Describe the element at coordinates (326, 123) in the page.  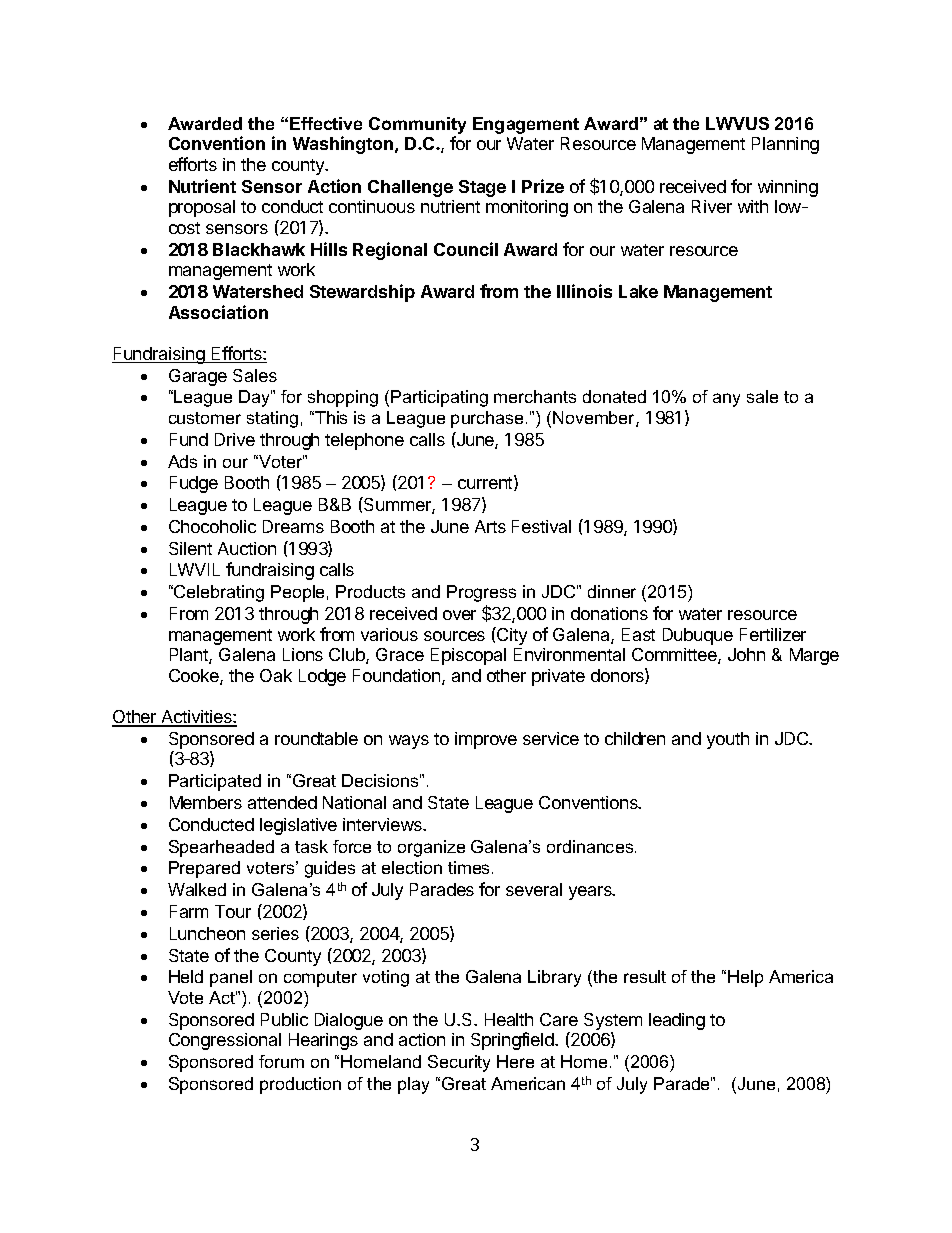
I see `Effective` at that location.
